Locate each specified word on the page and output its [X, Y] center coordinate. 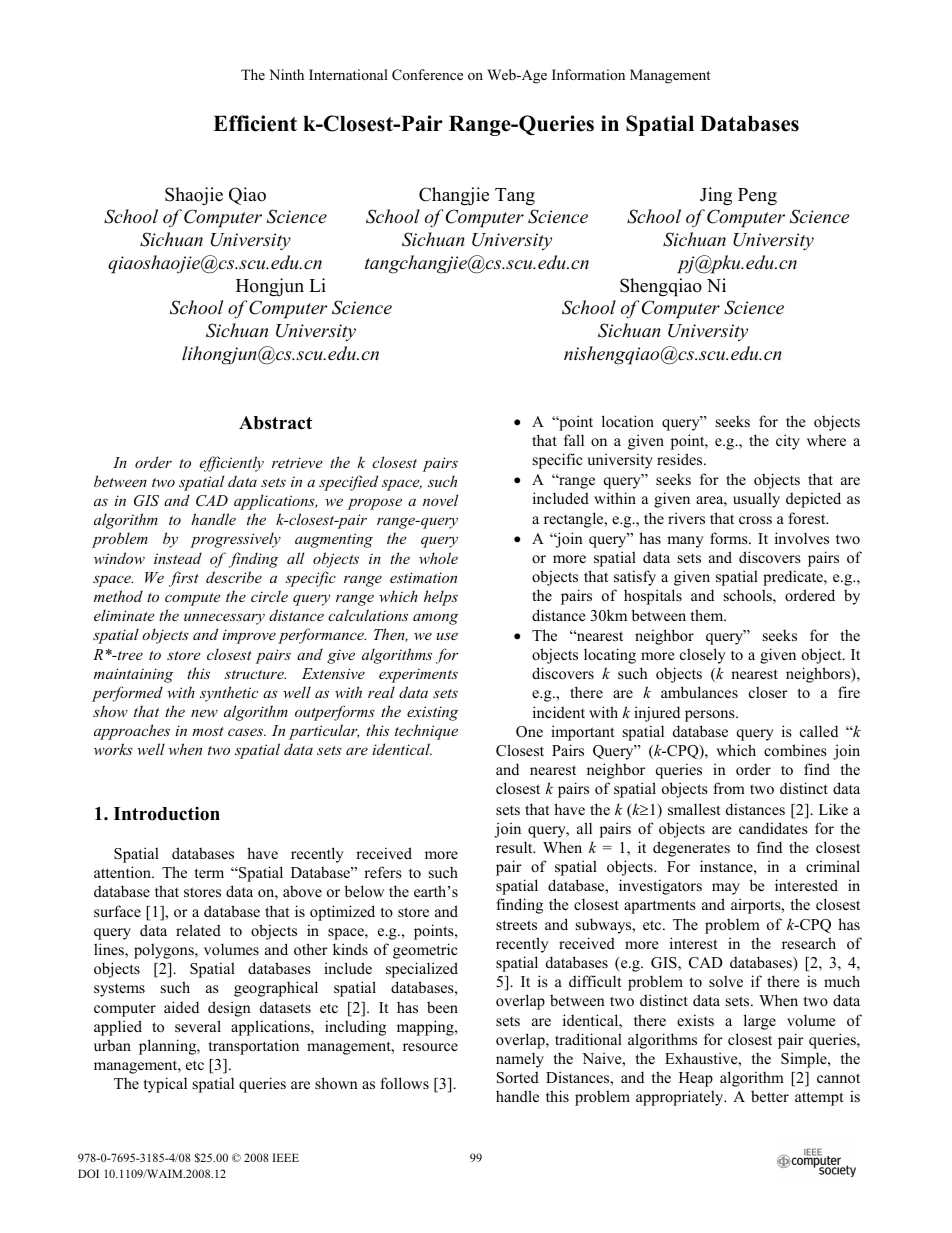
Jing [716, 196]
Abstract [275, 423]
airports [757, 906]
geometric [425, 951]
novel [440, 500]
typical [165, 1085]
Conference [427, 75]
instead [178, 558]
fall [574, 440]
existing [432, 713]
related [198, 930]
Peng [757, 197]
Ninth [286, 74]
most [208, 731]
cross [755, 520]
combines [795, 750]
